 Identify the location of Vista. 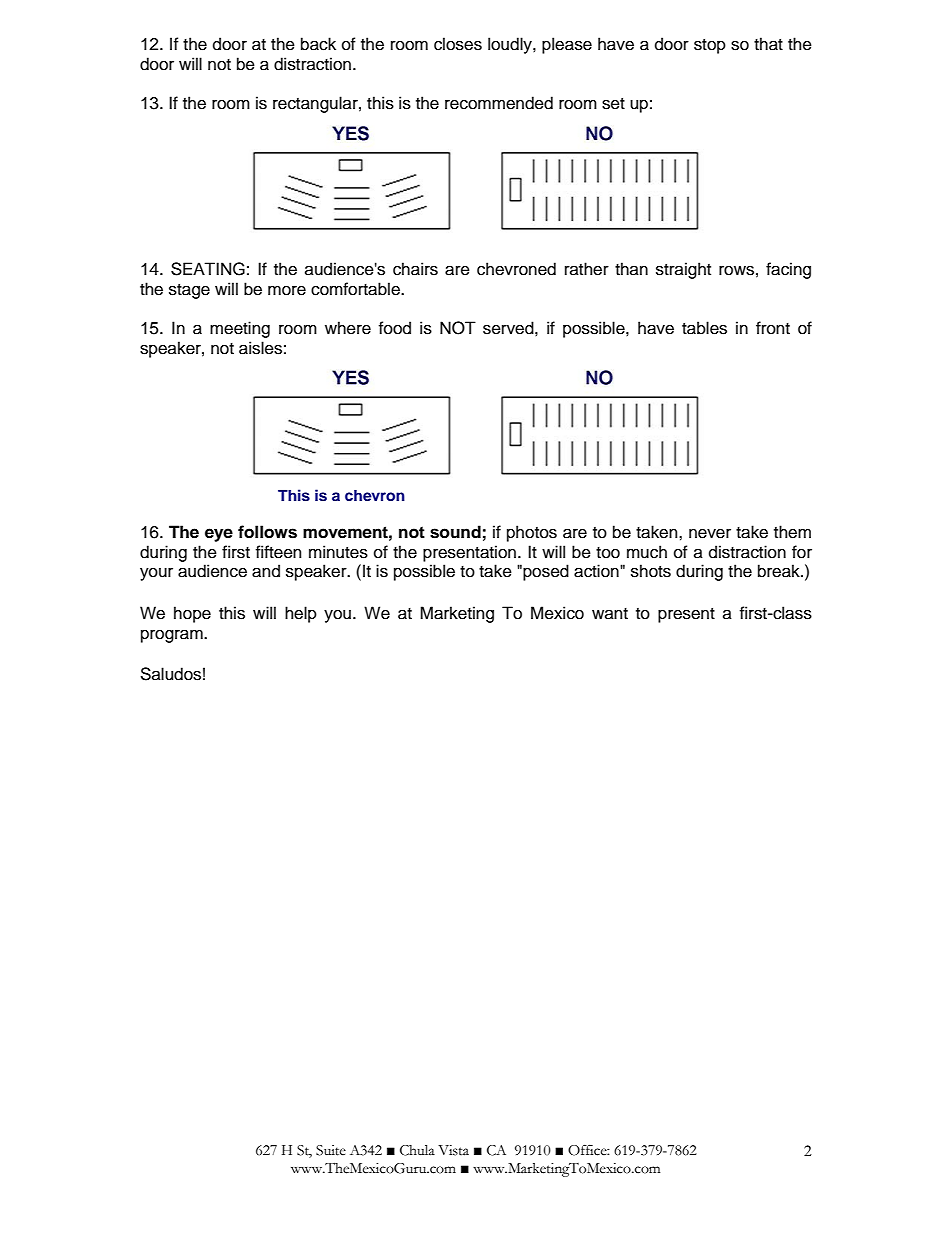
(453, 1150).
